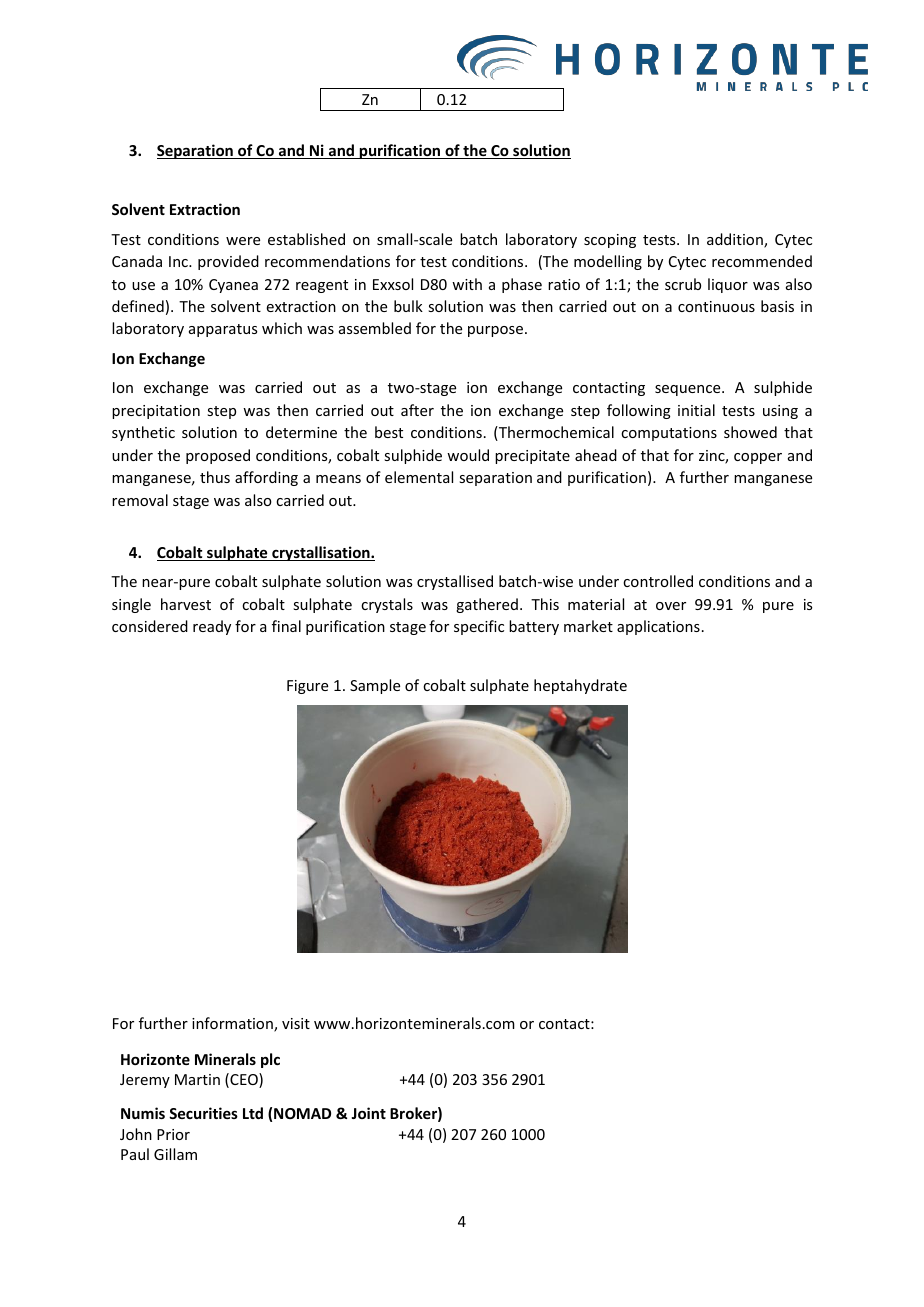  I want to click on Securities, so click(203, 1113).
